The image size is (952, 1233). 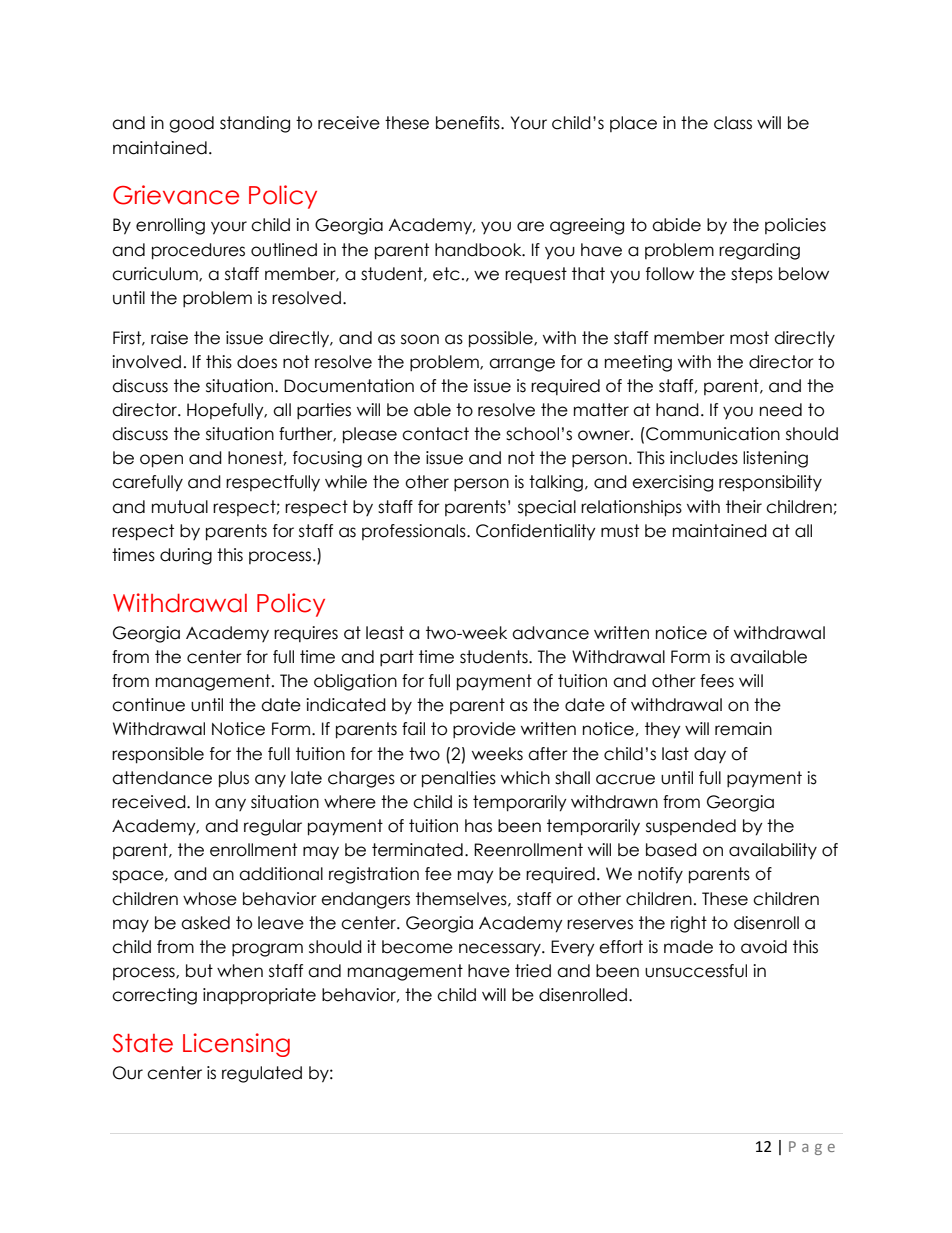 I want to click on during, so click(x=186, y=556).
